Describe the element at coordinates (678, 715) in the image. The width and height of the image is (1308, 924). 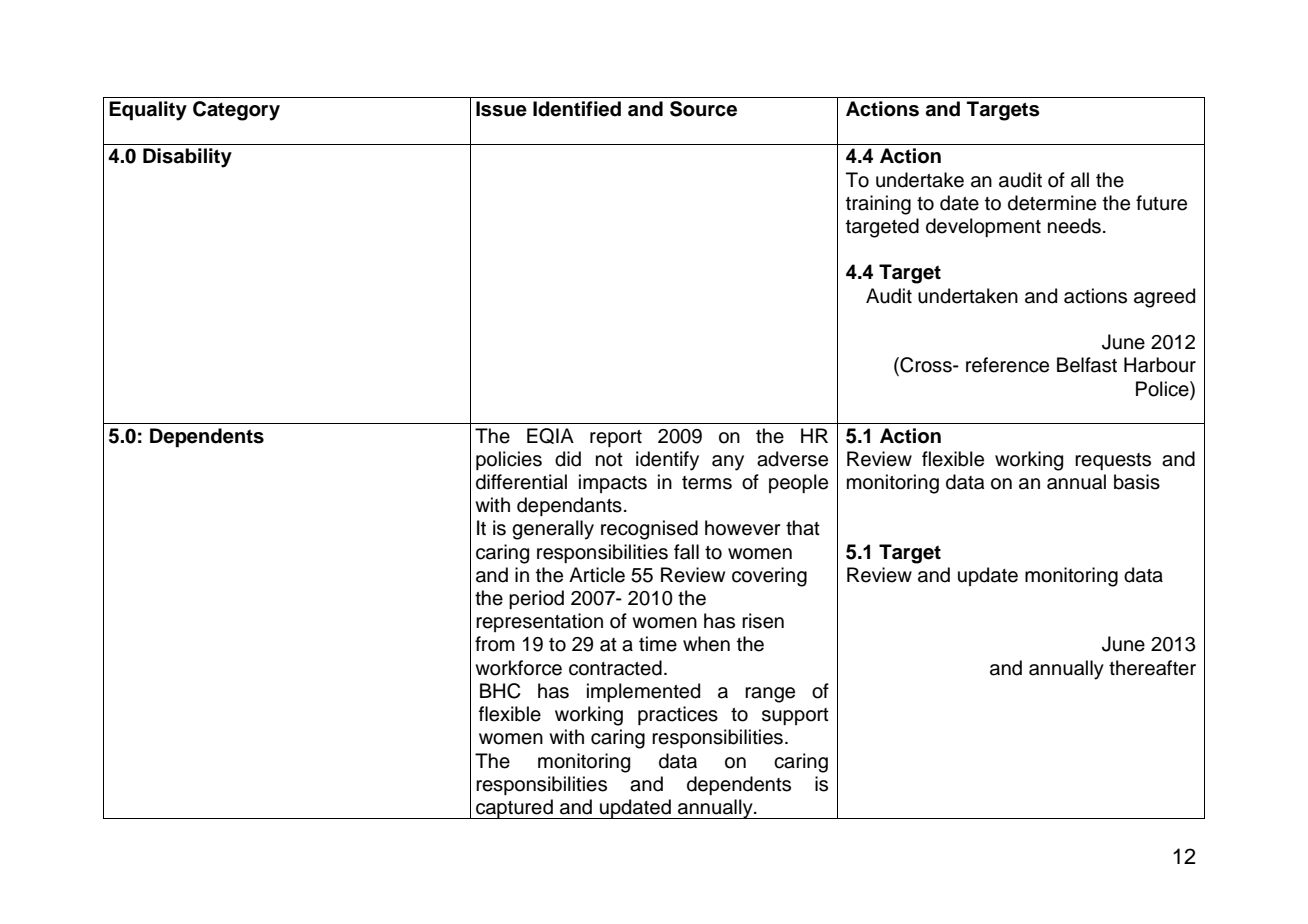
I see `practices` at that location.
